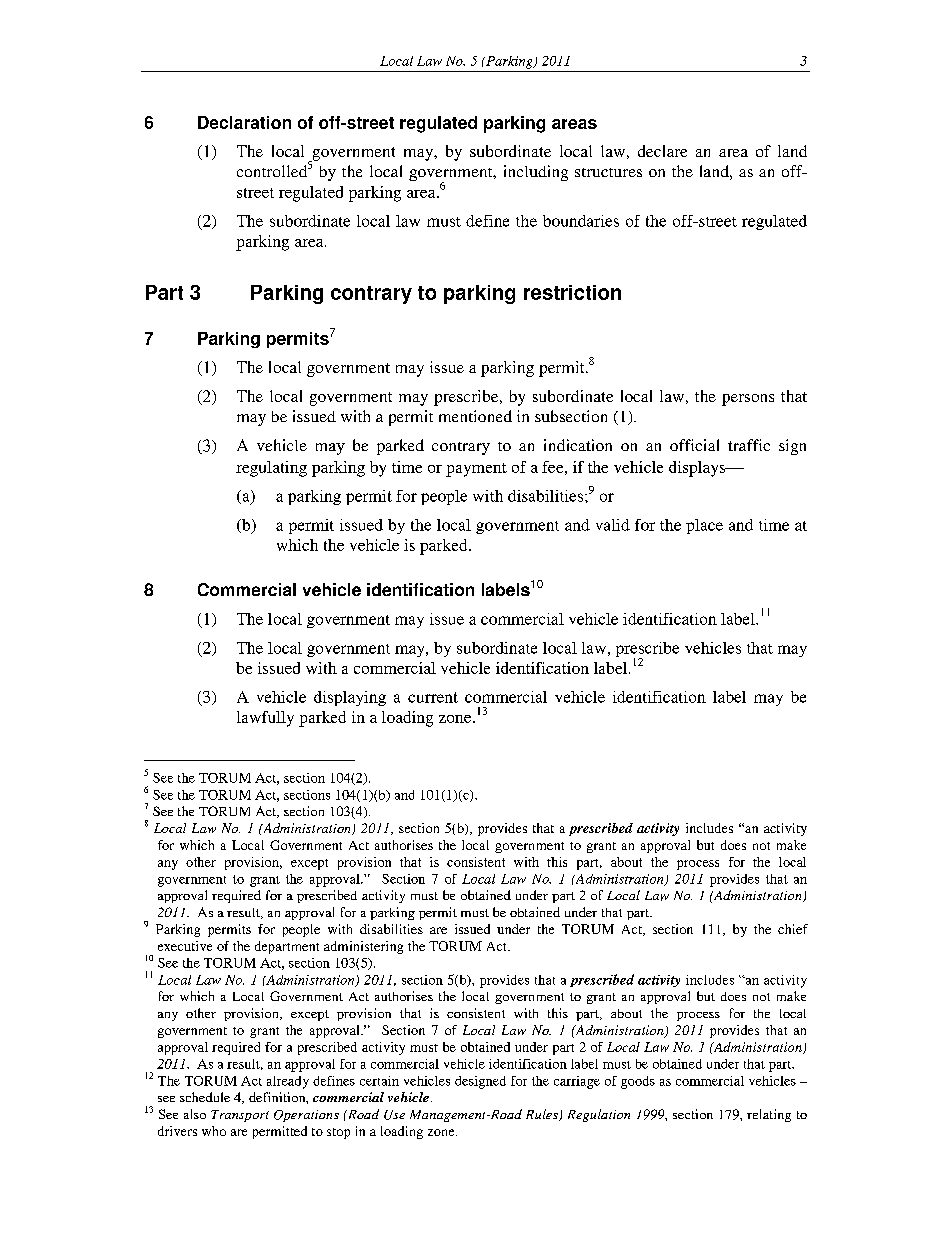  I want to click on declare, so click(662, 151).
